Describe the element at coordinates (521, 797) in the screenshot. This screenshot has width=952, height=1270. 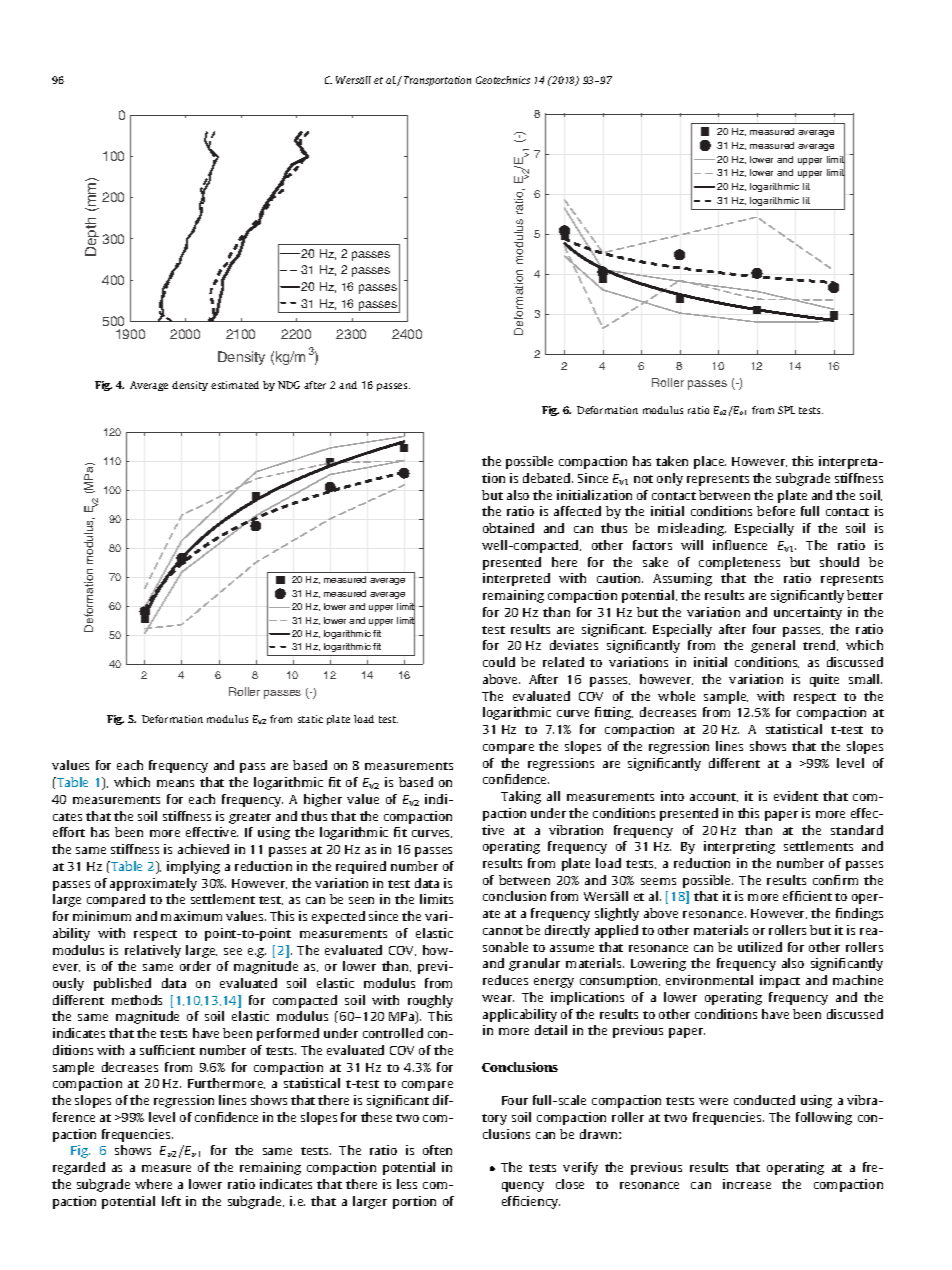
I see `Taking` at that location.
